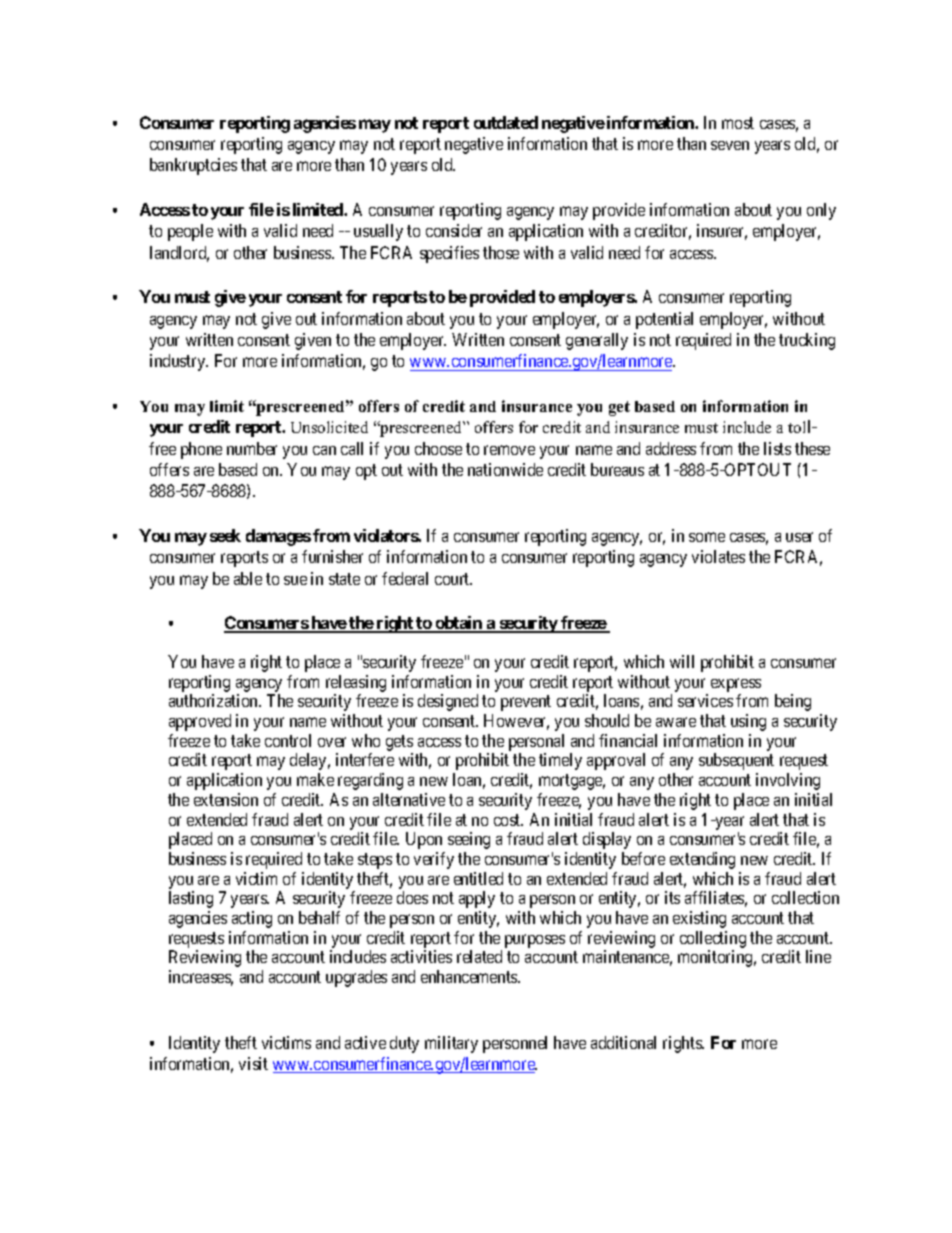 The height and width of the page is (1233, 952). I want to click on outdated, so click(506, 122).
